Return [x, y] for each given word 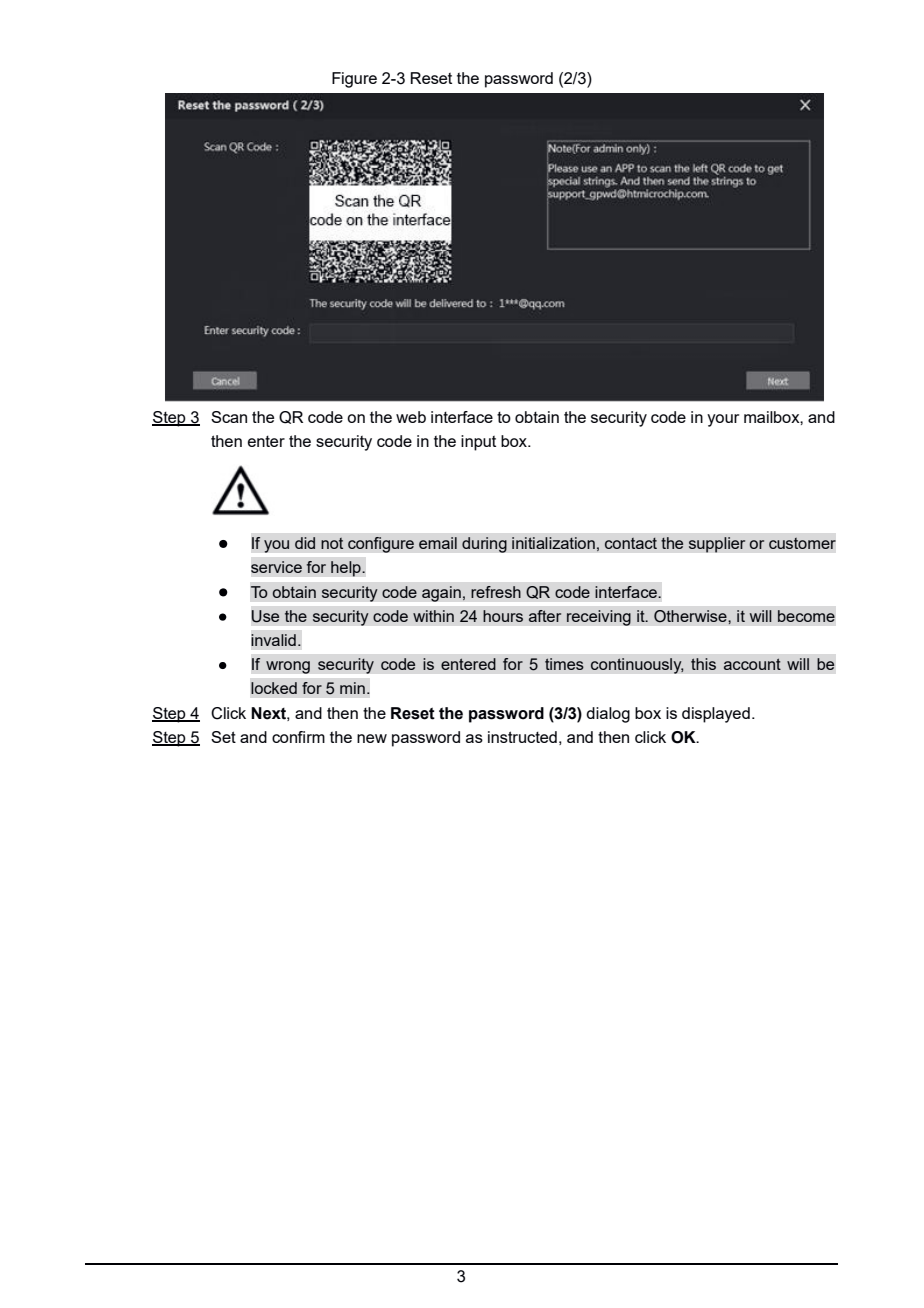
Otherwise [691, 616]
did [305, 543]
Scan [229, 417]
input [478, 443]
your [723, 420]
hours [503, 616]
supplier [717, 545]
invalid [273, 640]
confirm [298, 737]
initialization [553, 543]
